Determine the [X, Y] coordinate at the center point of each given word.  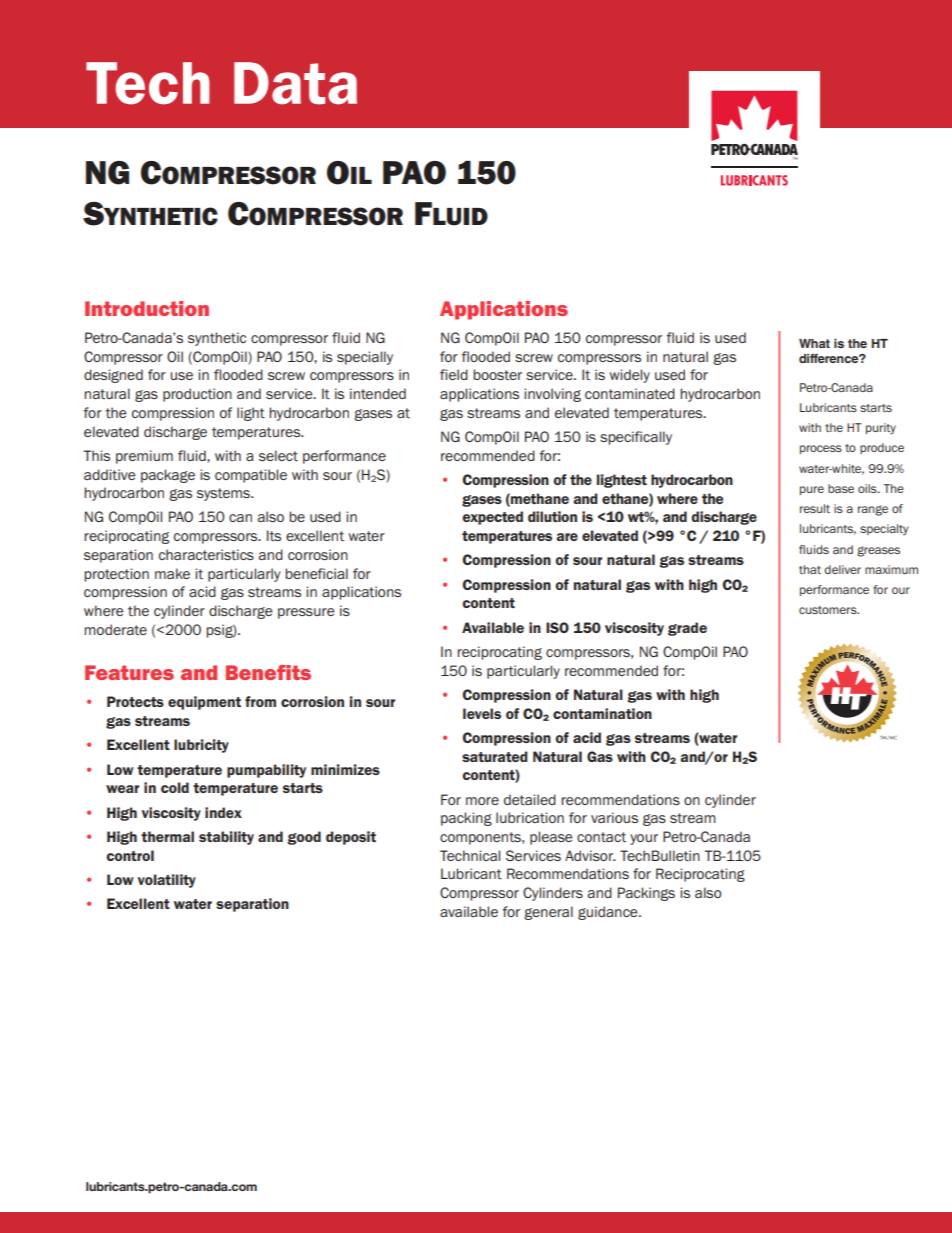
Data [295, 83]
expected [492, 518]
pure [812, 490]
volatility [166, 881]
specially [365, 358]
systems [224, 494]
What [814, 343]
